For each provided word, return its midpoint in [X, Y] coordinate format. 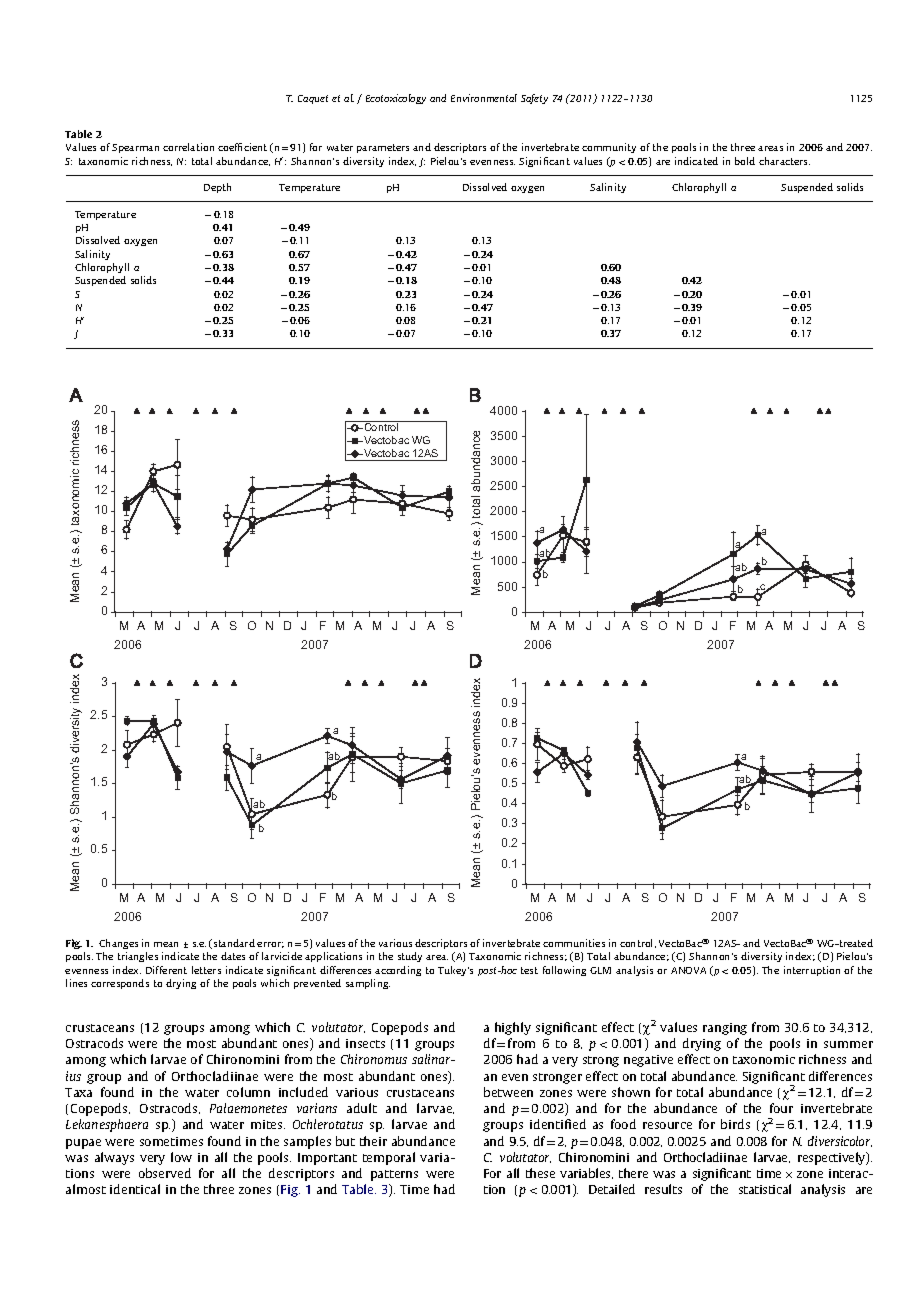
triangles [138, 957]
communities [574, 943]
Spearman [135, 148]
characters [784, 161]
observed [165, 1173]
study [410, 957]
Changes [118, 944]
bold [745, 161]
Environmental [484, 98]
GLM [600, 970]
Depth [217, 188]
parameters [383, 148]
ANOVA [688, 970]
